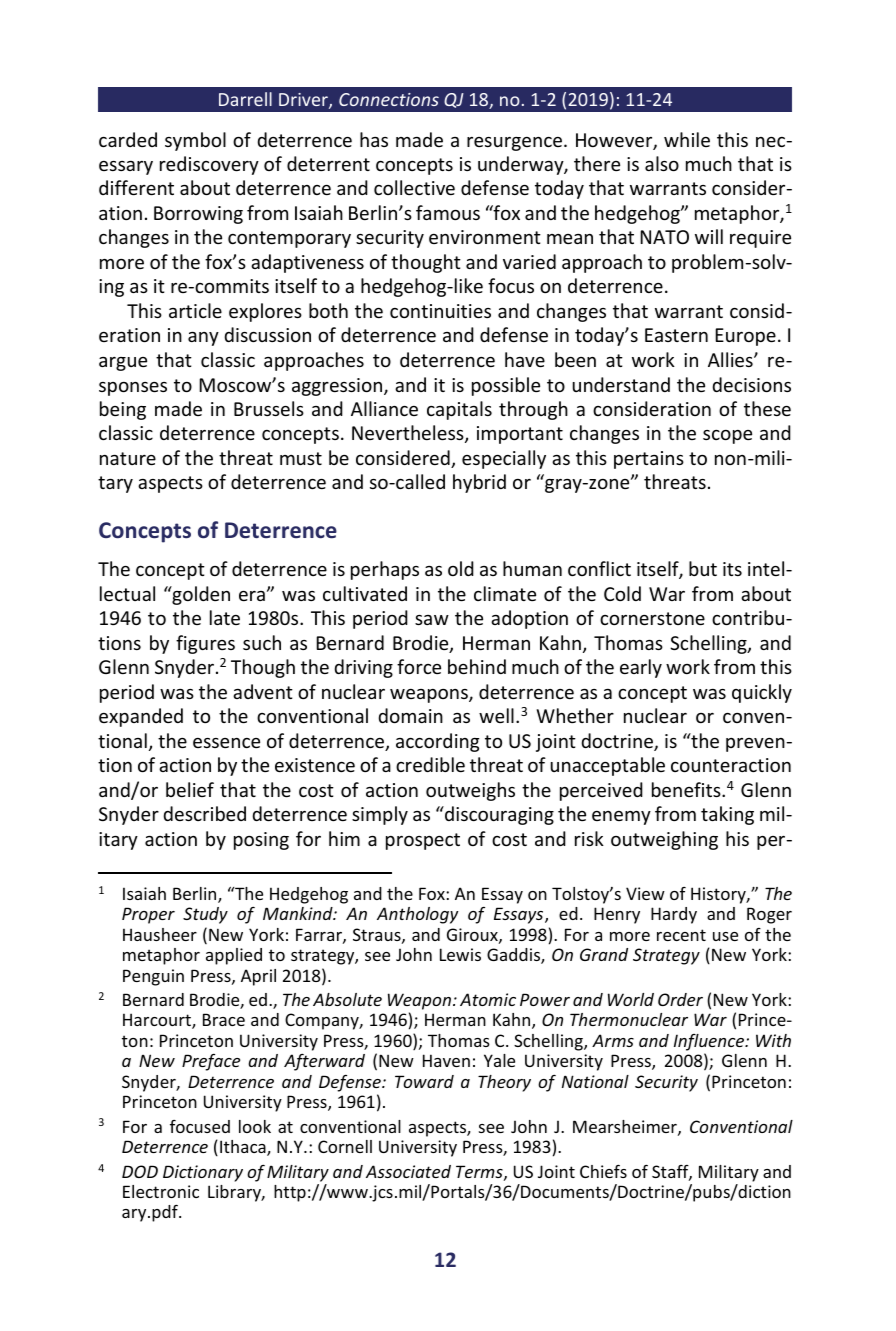  What do you see at coordinates (479, 483) in the image?
I see `hybrid` at bounding box center [479, 483].
